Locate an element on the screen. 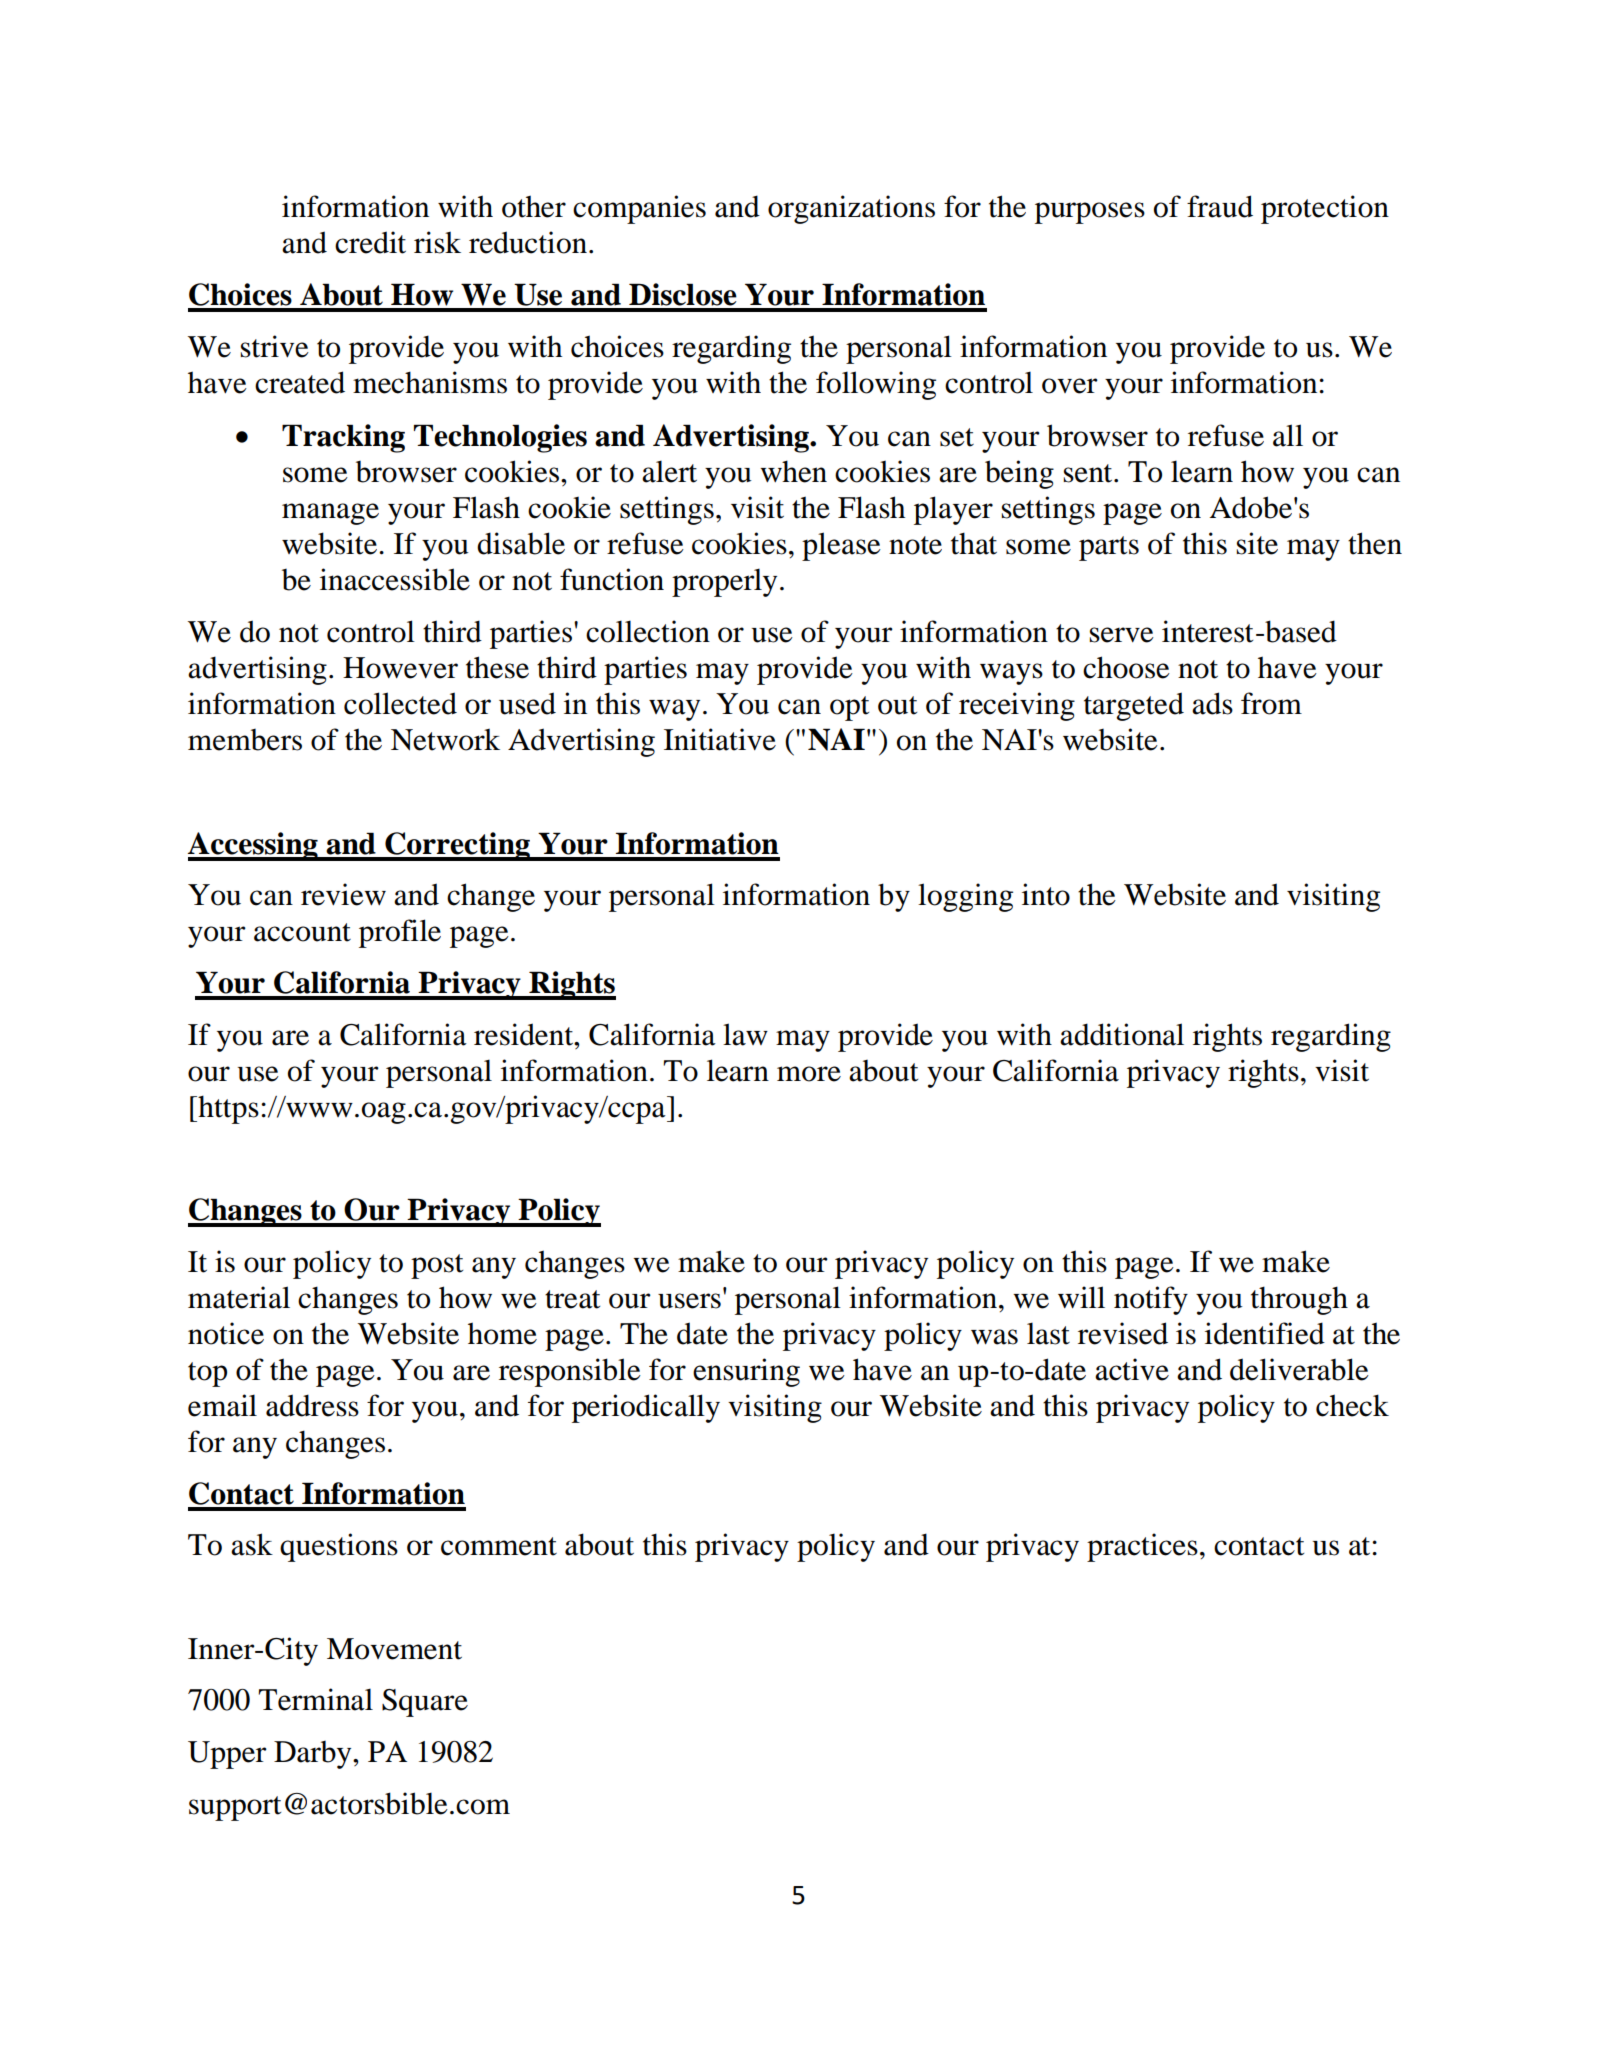 This screenshot has width=1597, height=2067. practices is located at coordinates (1142, 1547).
